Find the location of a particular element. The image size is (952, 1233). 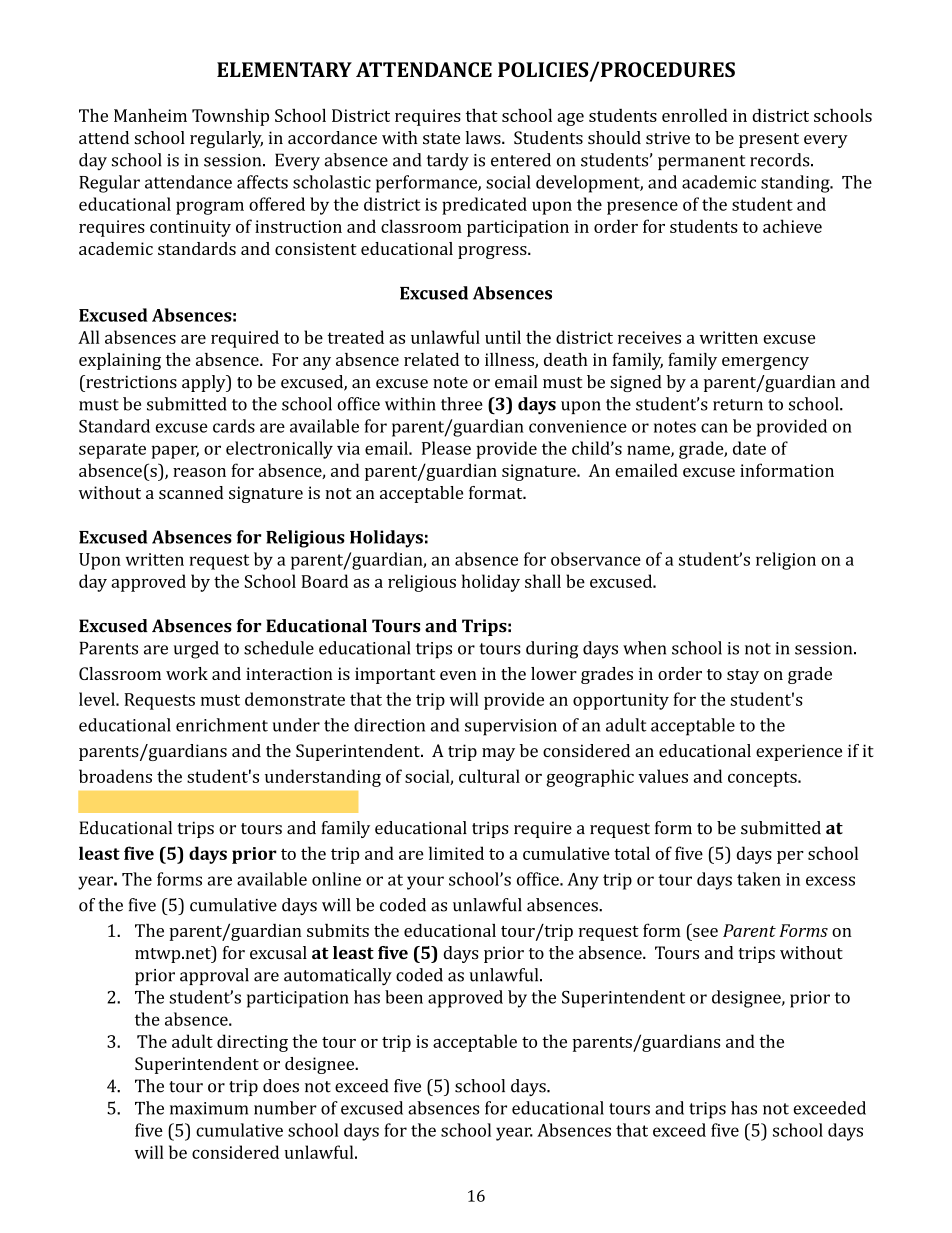

enrolled is located at coordinates (695, 115).
